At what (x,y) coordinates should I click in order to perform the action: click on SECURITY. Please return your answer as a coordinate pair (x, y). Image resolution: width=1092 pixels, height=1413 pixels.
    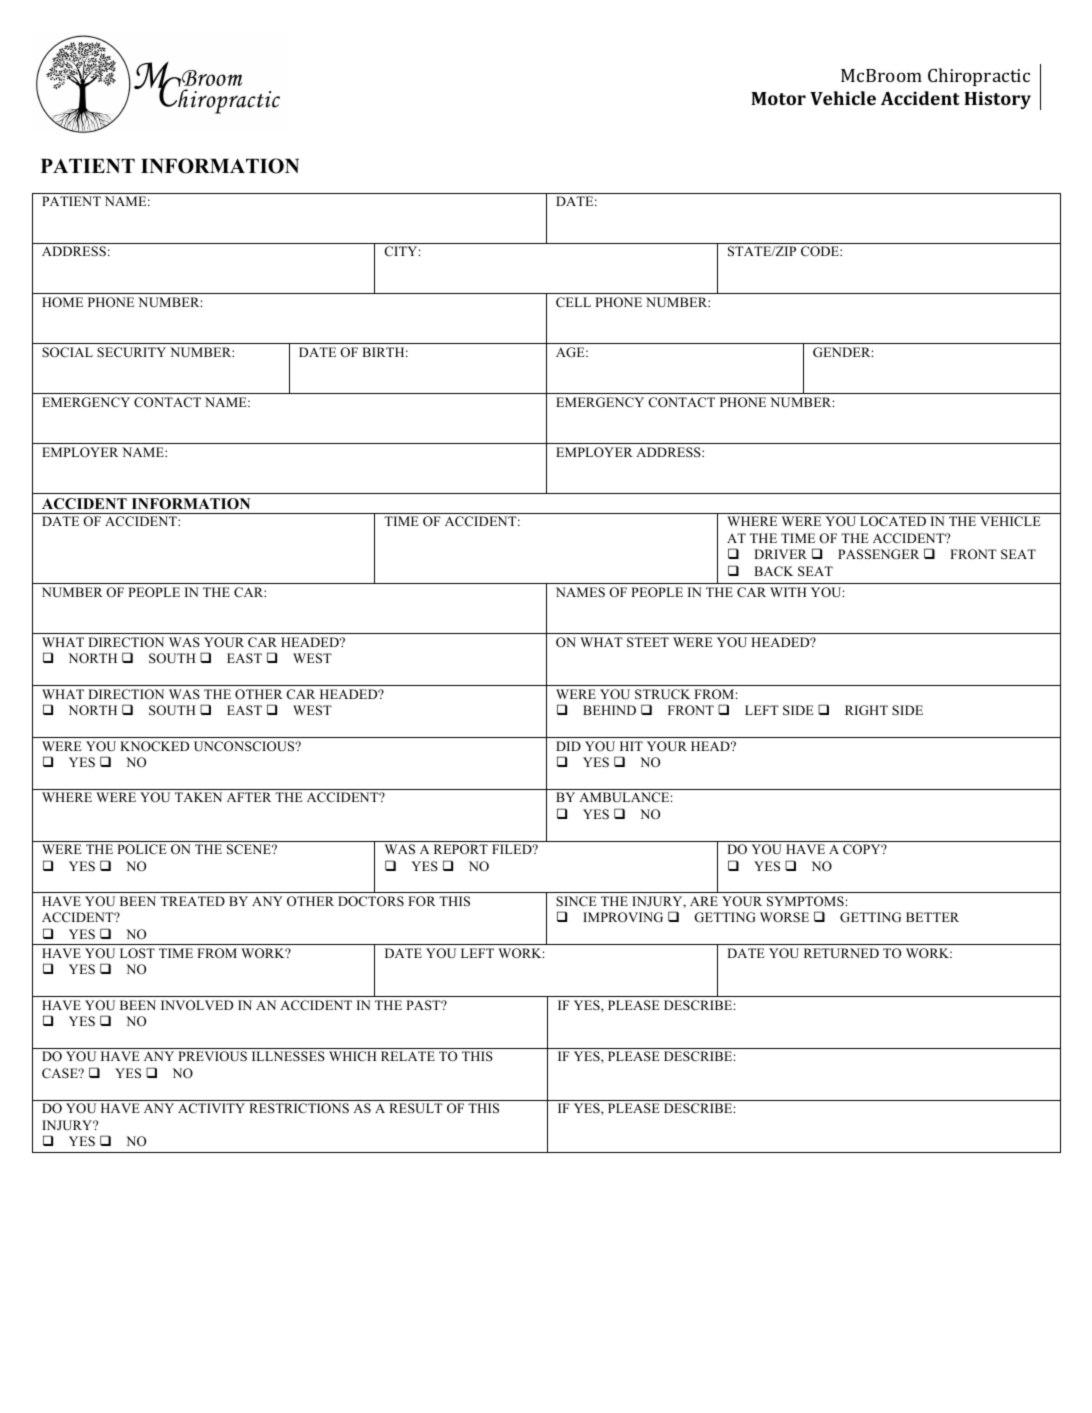
    Looking at the image, I should click on (131, 352).
